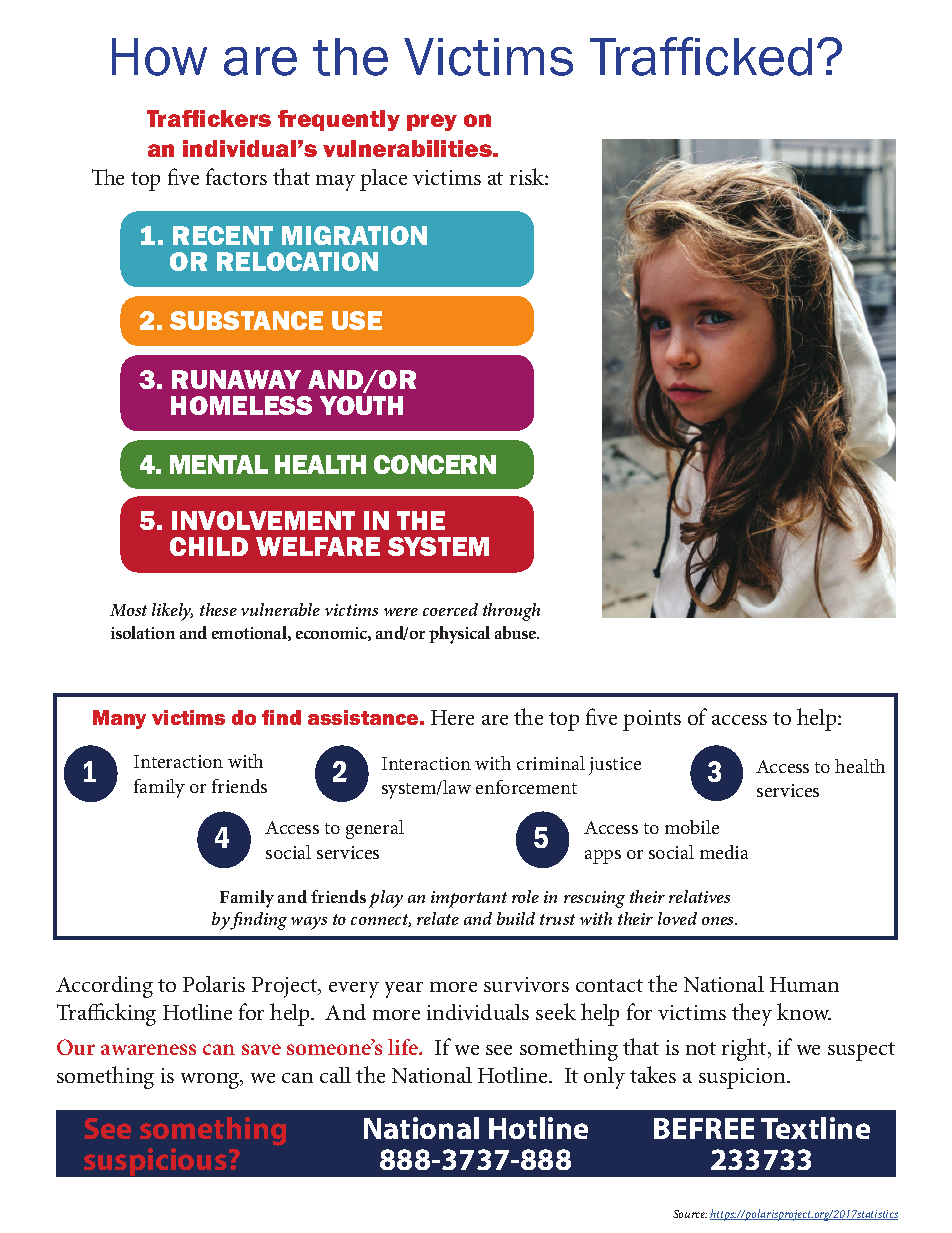 This page has width=952, height=1233. Describe the element at coordinates (701, 56) in the page. I see `Trafficked` at that location.
